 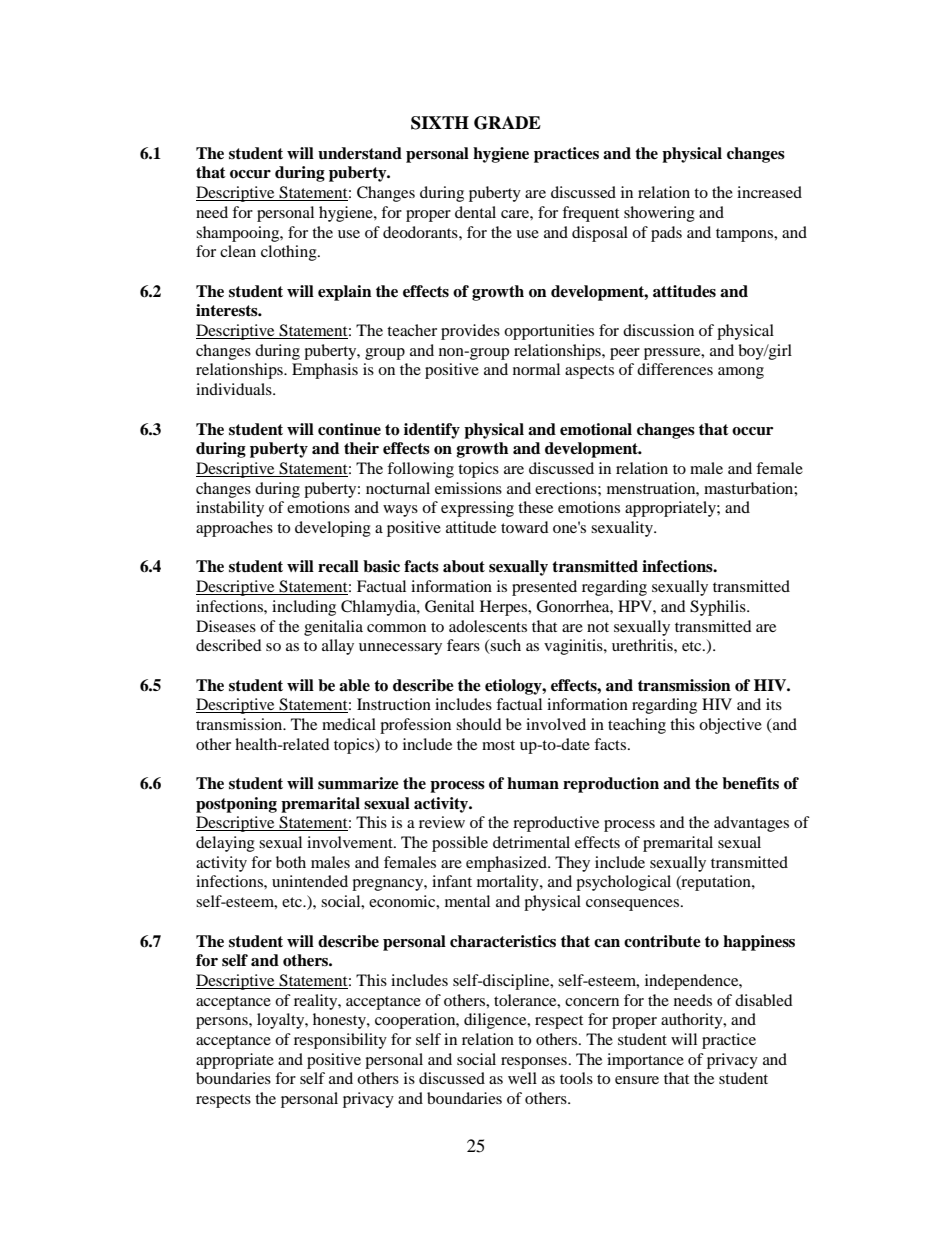 I want to click on developing, so click(x=333, y=529).
